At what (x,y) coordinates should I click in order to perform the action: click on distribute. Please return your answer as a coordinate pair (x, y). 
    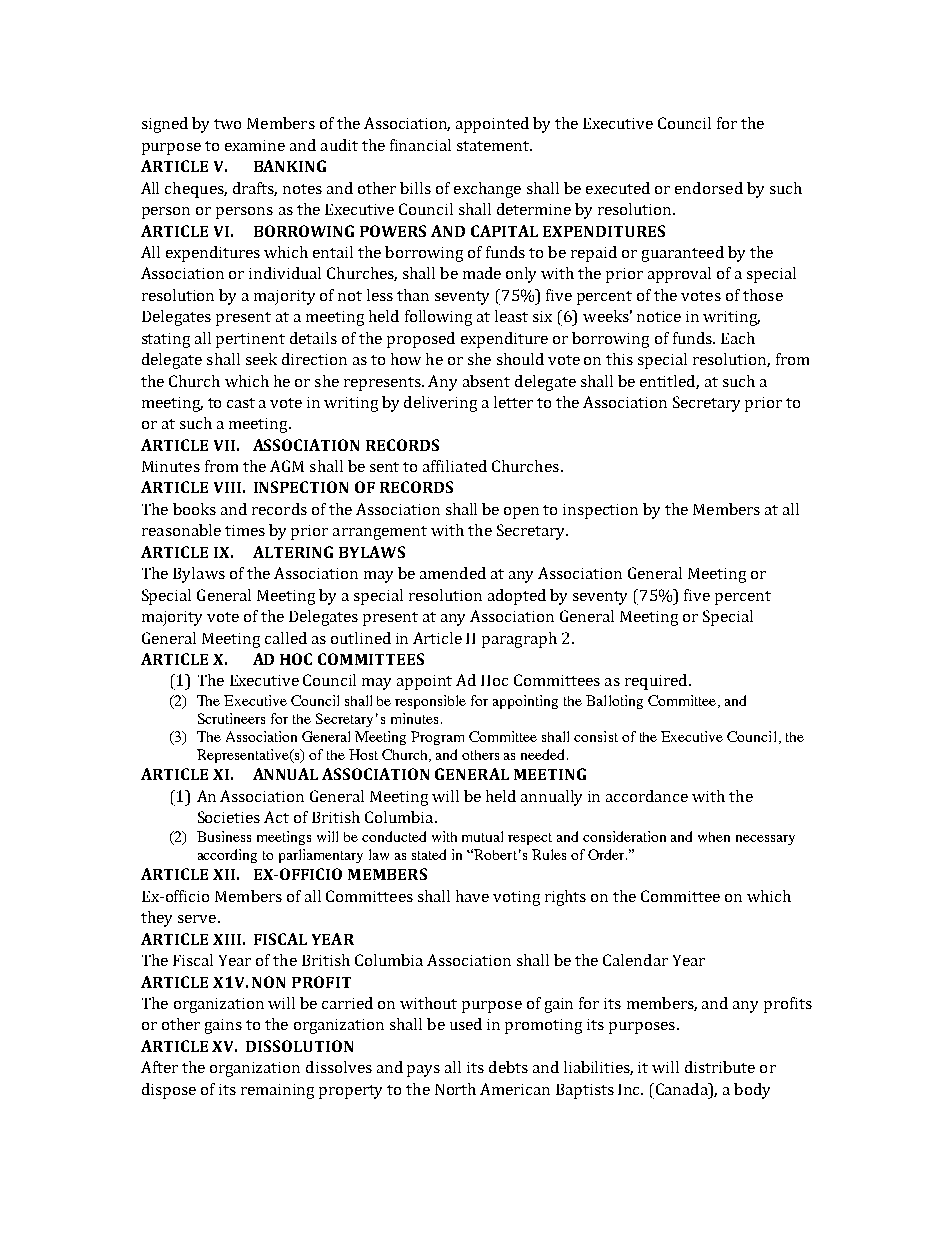
    Looking at the image, I should click on (720, 1067).
